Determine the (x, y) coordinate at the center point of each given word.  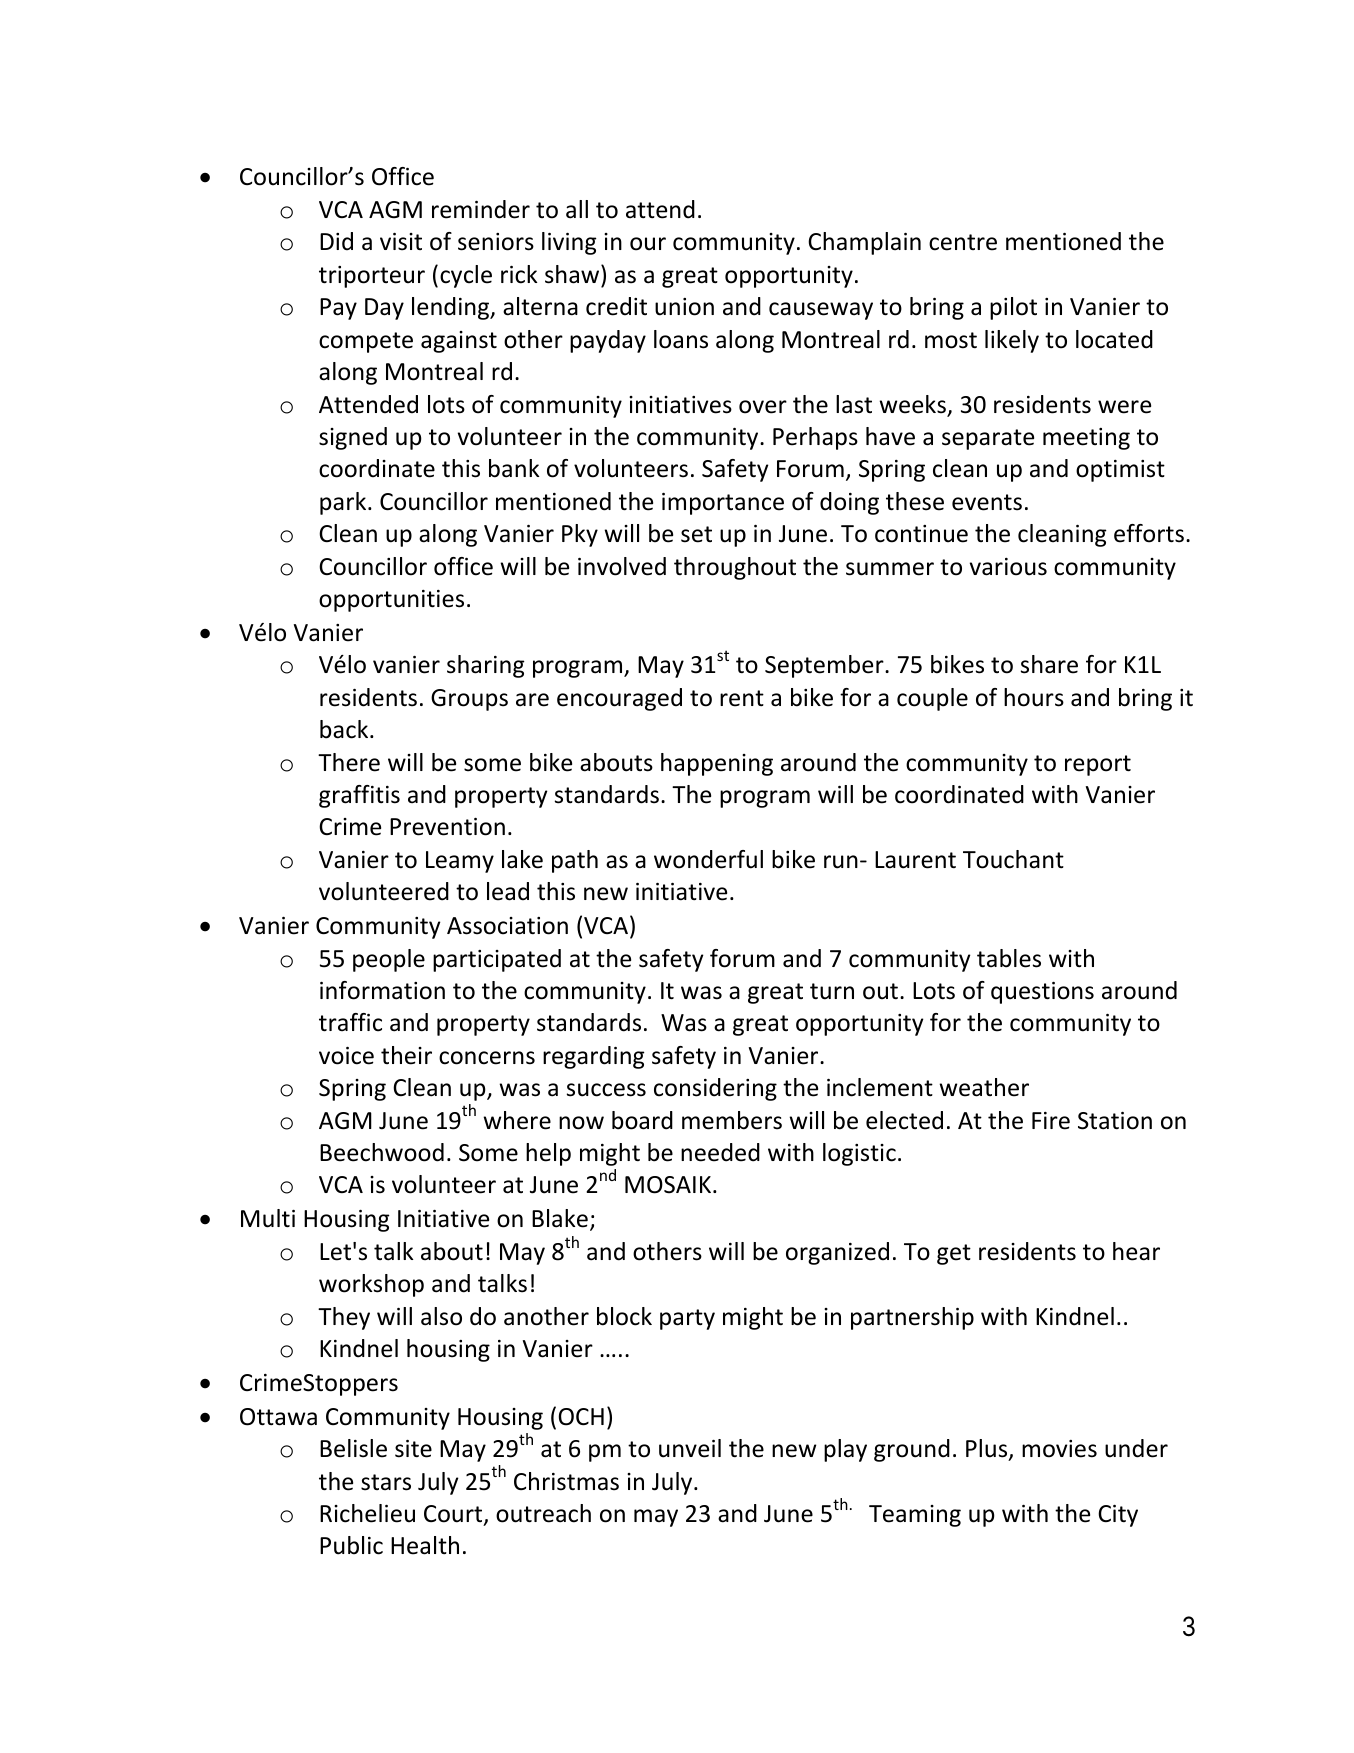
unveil (690, 1448)
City (1118, 1516)
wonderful (708, 859)
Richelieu (367, 1513)
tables (1009, 958)
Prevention (447, 827)
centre (963, 242)
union (684, 307)
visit (401, 242)
